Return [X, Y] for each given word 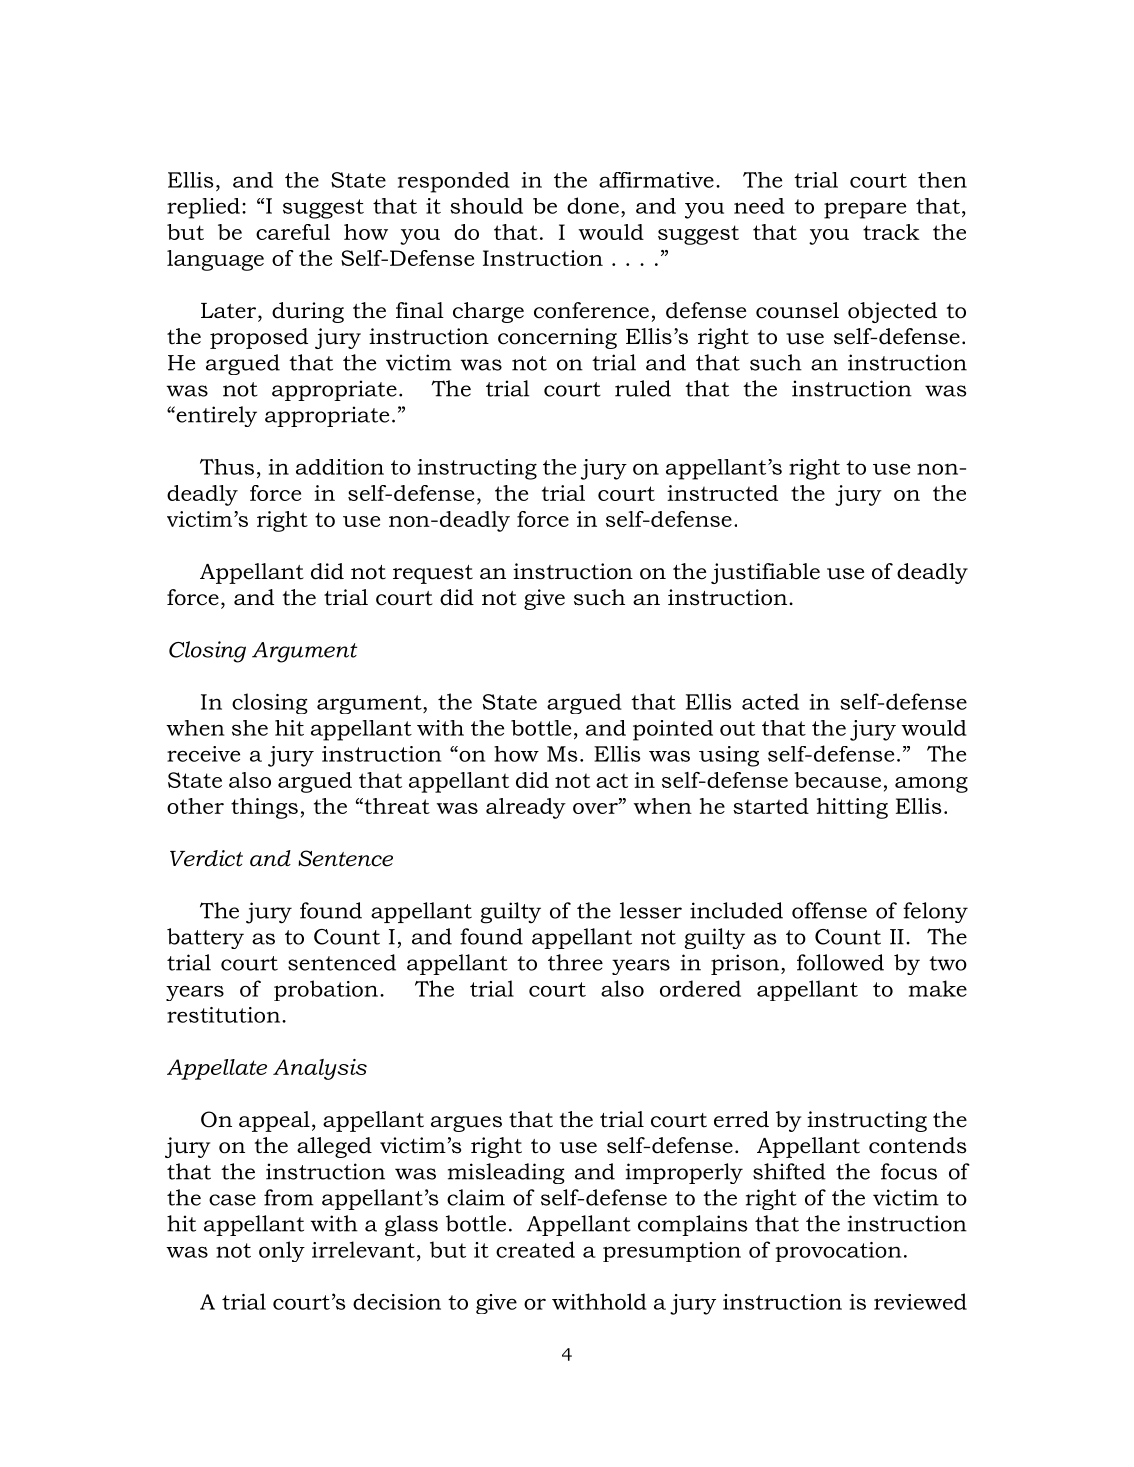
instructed [722, 493]
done [593, 205]
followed [840, 962]
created [535, 1249]
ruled [643, 388]
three [575, 962]
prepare [865, 210]
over [596, 808]
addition [340, 467]
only [282, 1251]
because [837, 780]
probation [326, 990]
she [250, 728]
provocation [838, 1252]
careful [293, 232]
